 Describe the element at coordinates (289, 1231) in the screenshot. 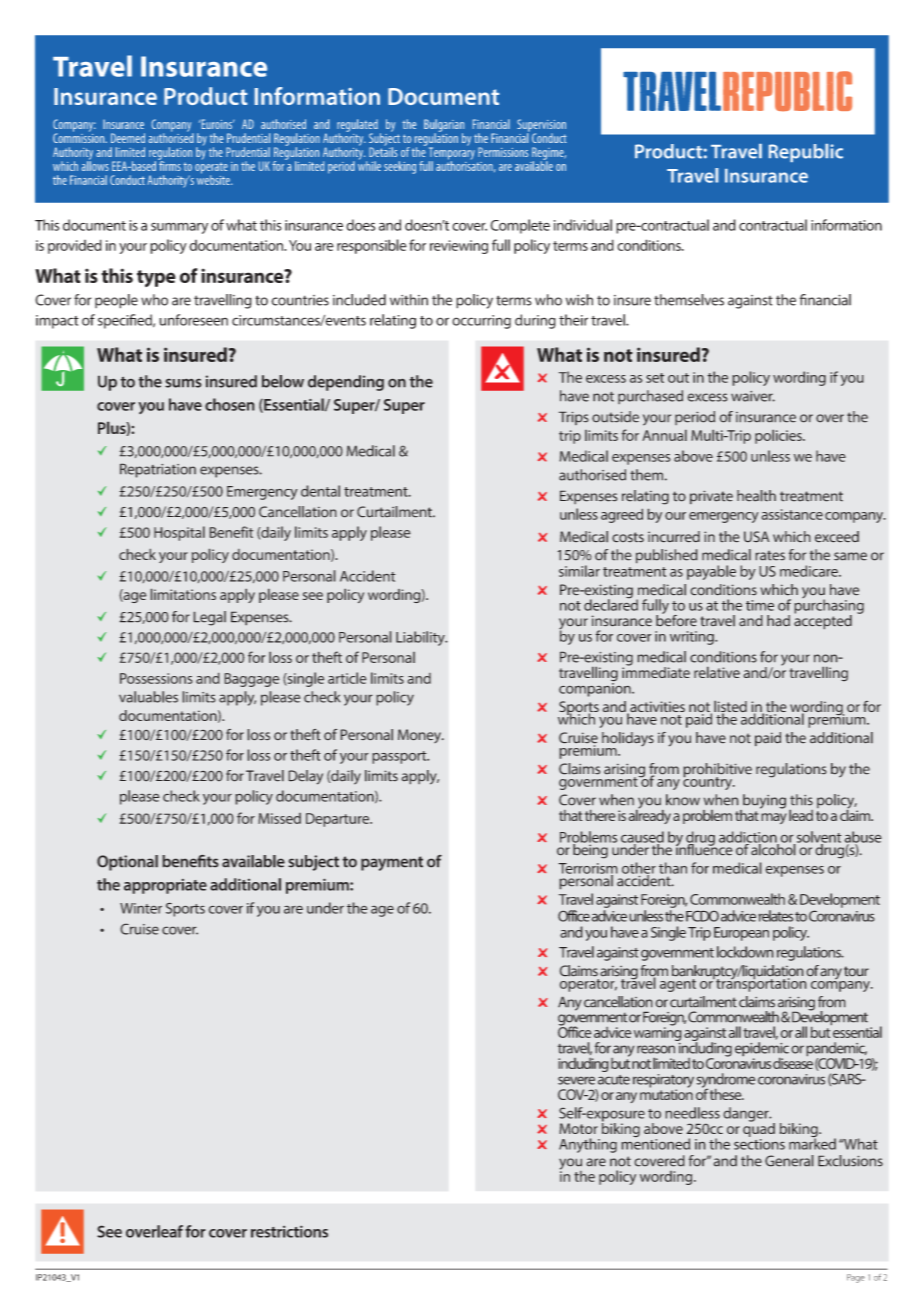

I see `restrictions` at that location.
